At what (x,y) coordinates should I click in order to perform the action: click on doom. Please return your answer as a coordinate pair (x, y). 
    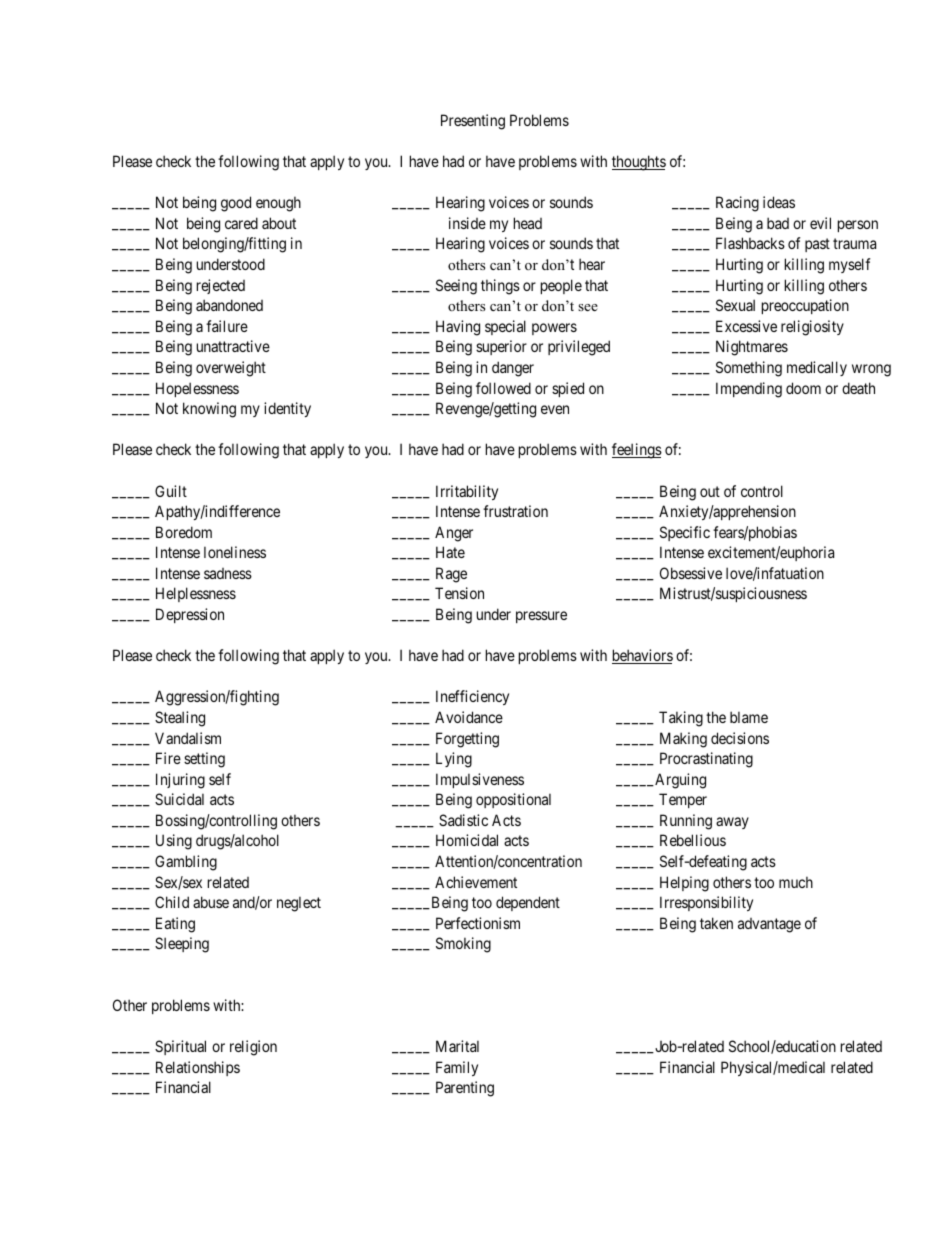
    Looking at the image, I should click on (803, 388).
